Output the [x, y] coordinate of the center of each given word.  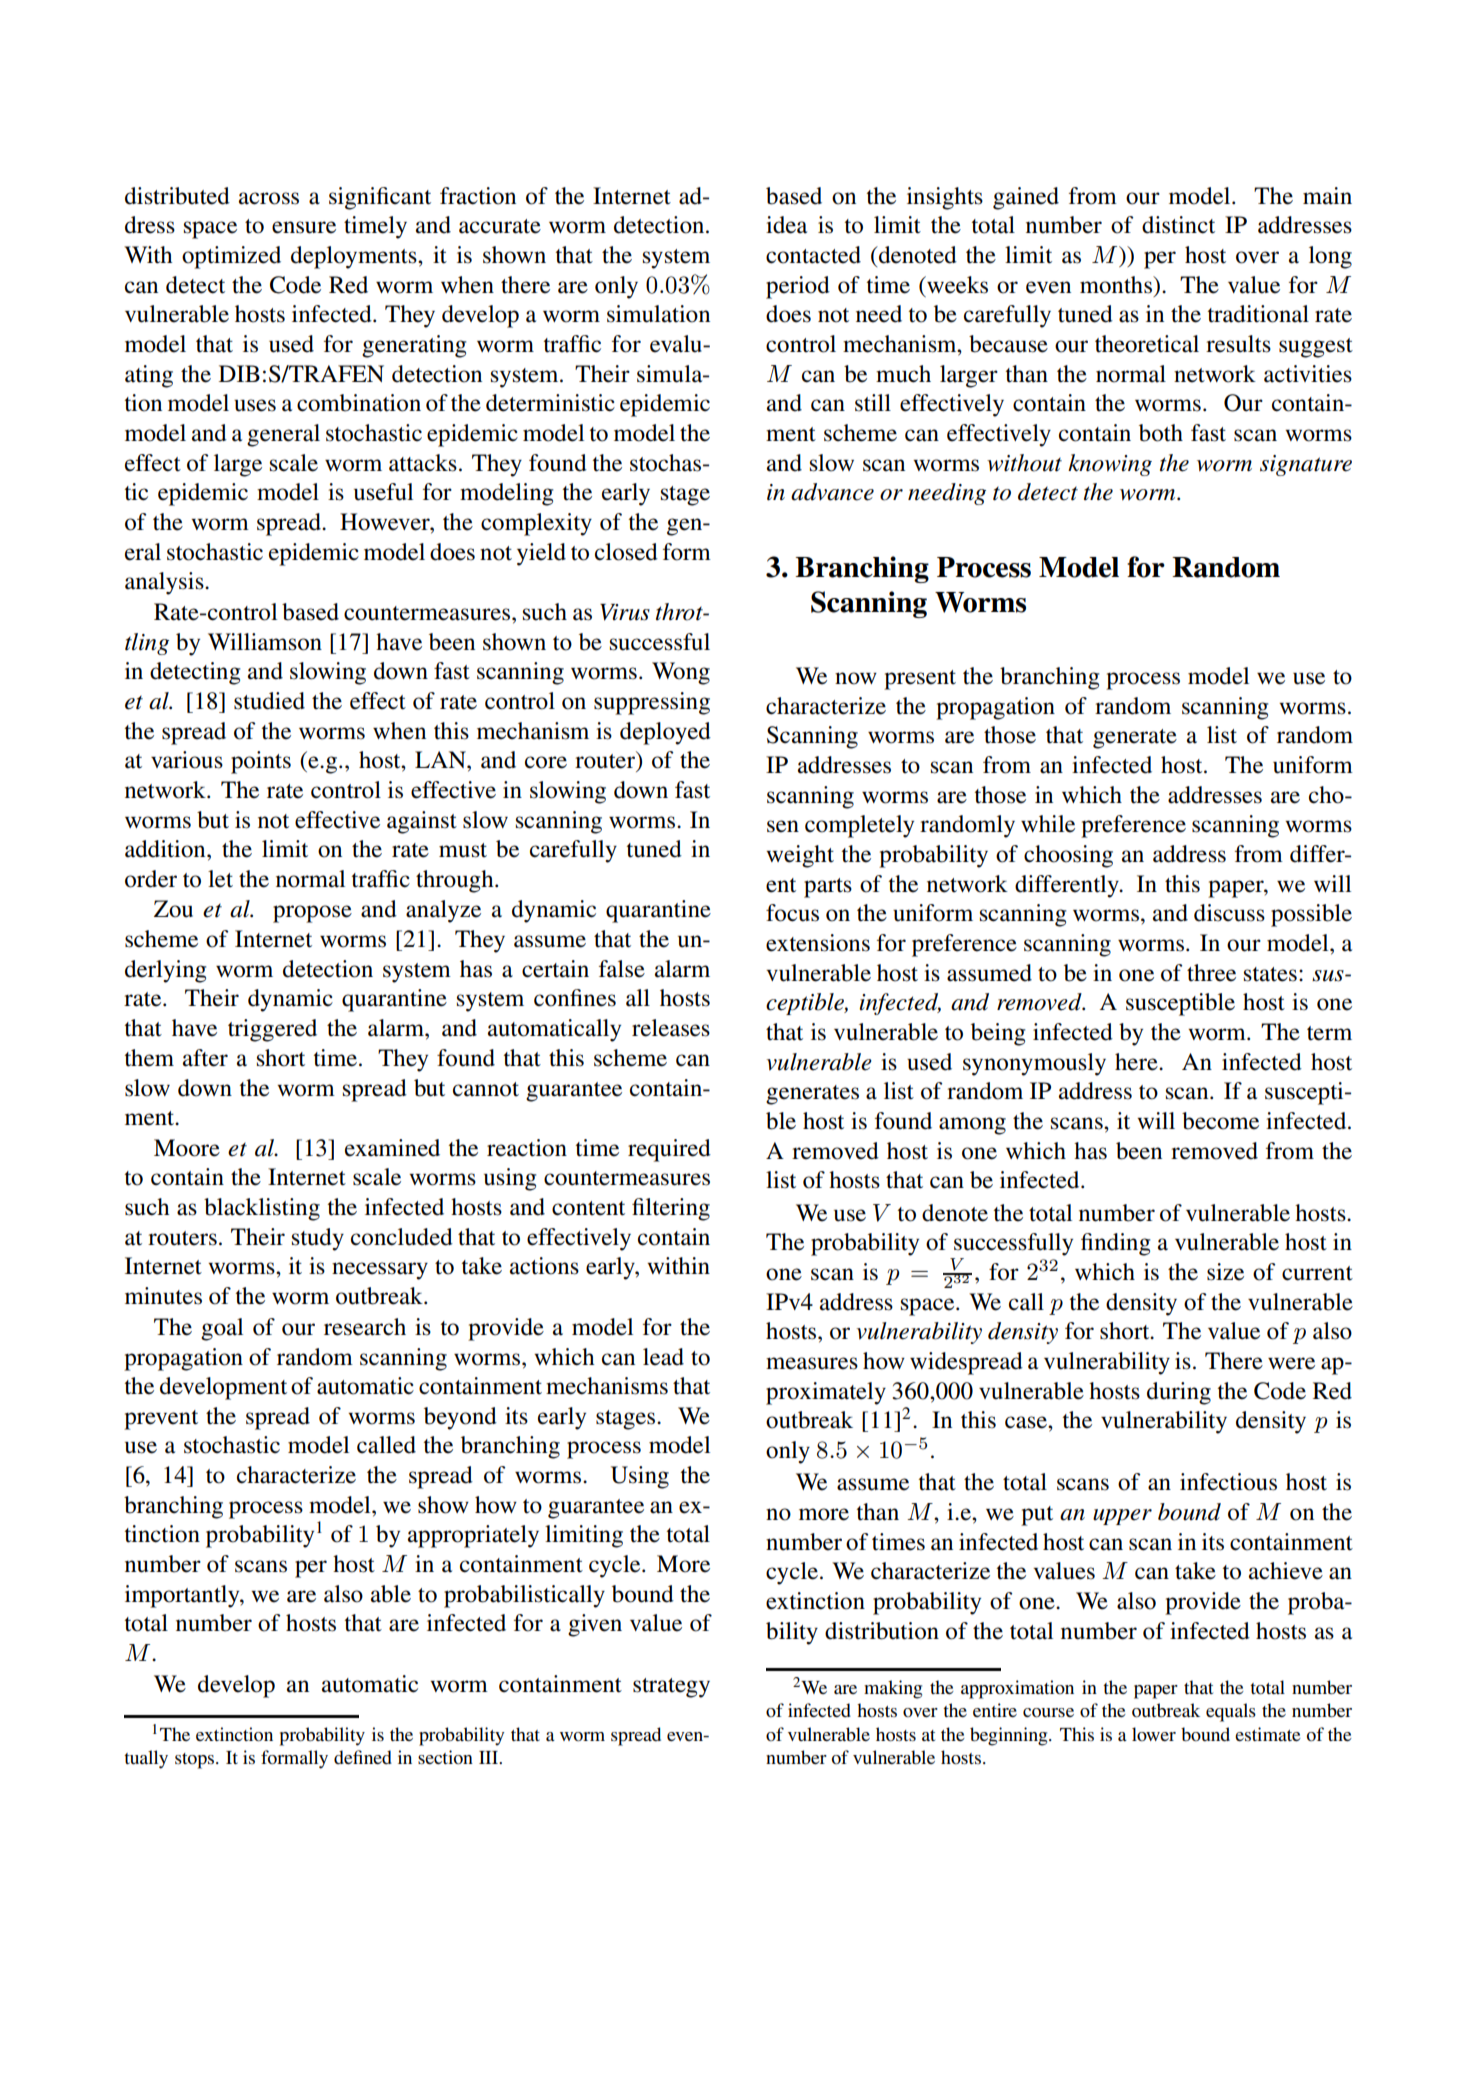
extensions [818, 943]
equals [1231, 1712]
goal [222, 1329]
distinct [1178, 225]
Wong [681, 673]
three [1211, 973]
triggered [272, 1030]
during [1179, 1393]
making [893, 1689]
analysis [165, 583]
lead [663, 1357]
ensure [304, 227]
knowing [1110, 465]
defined [363, 1757]
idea [786, 225]
